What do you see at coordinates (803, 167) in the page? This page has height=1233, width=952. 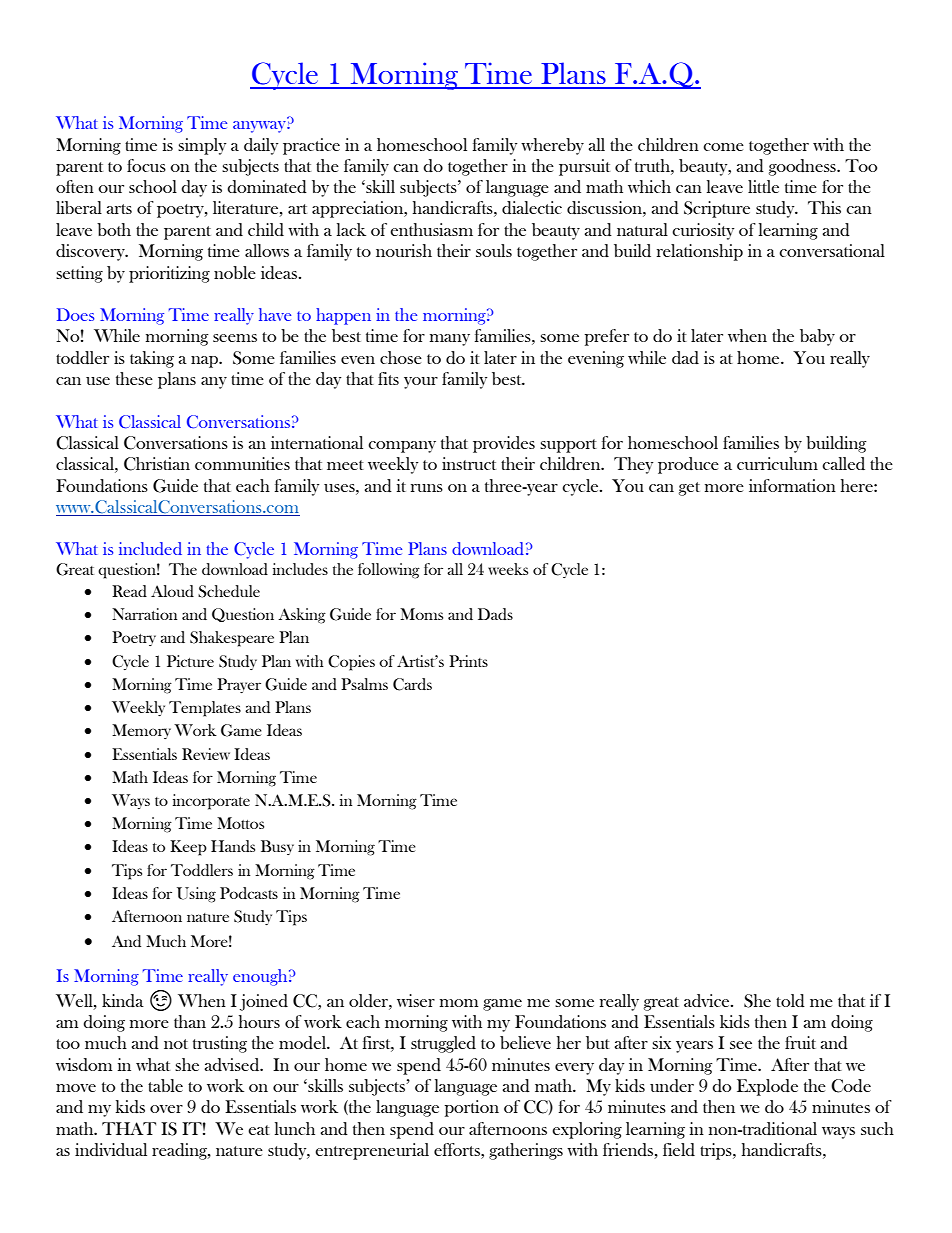 I see `goodness` at bounding box center [803, 167].
